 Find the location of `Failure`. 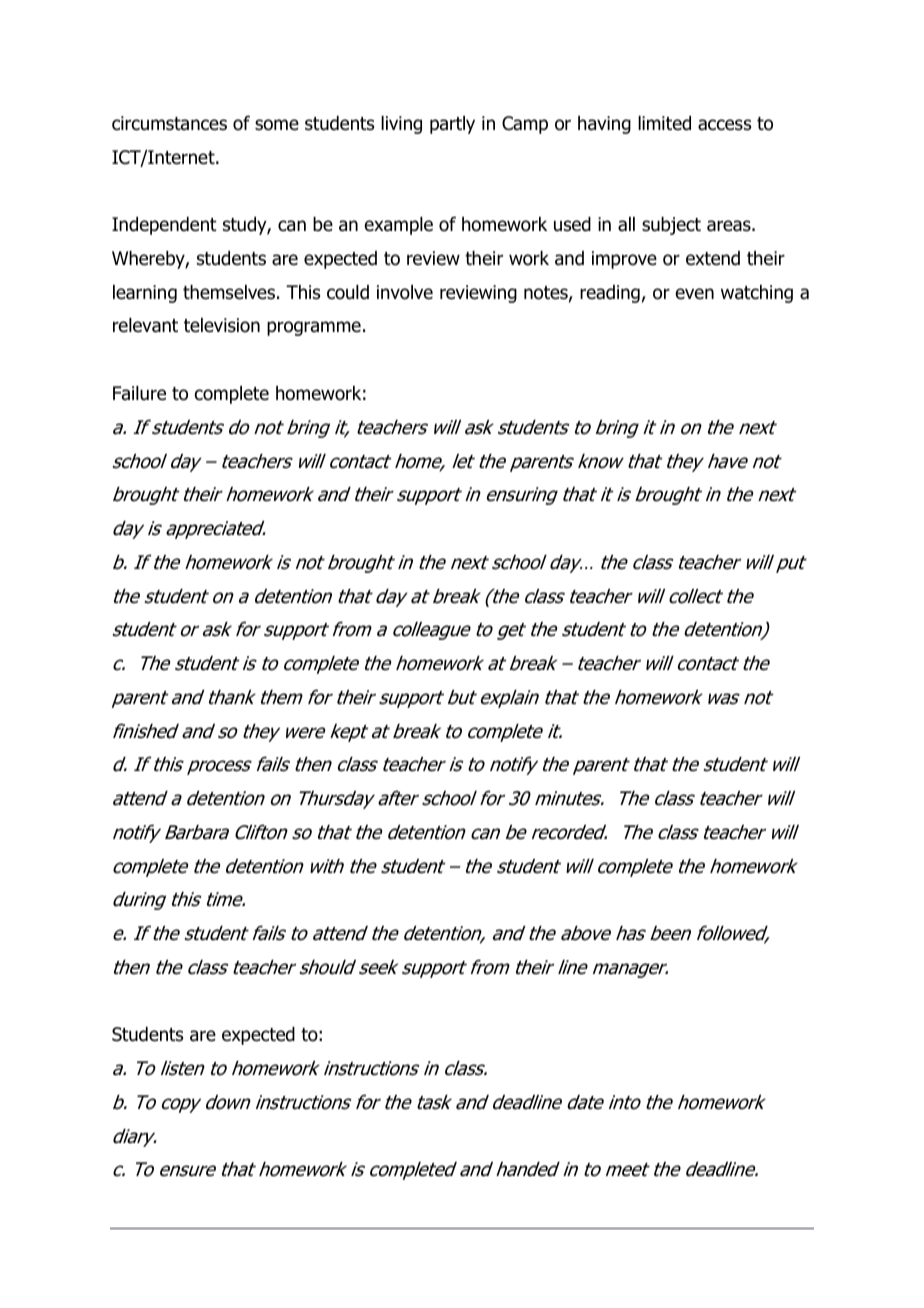

Failure is located at coordinates (139, 393).
